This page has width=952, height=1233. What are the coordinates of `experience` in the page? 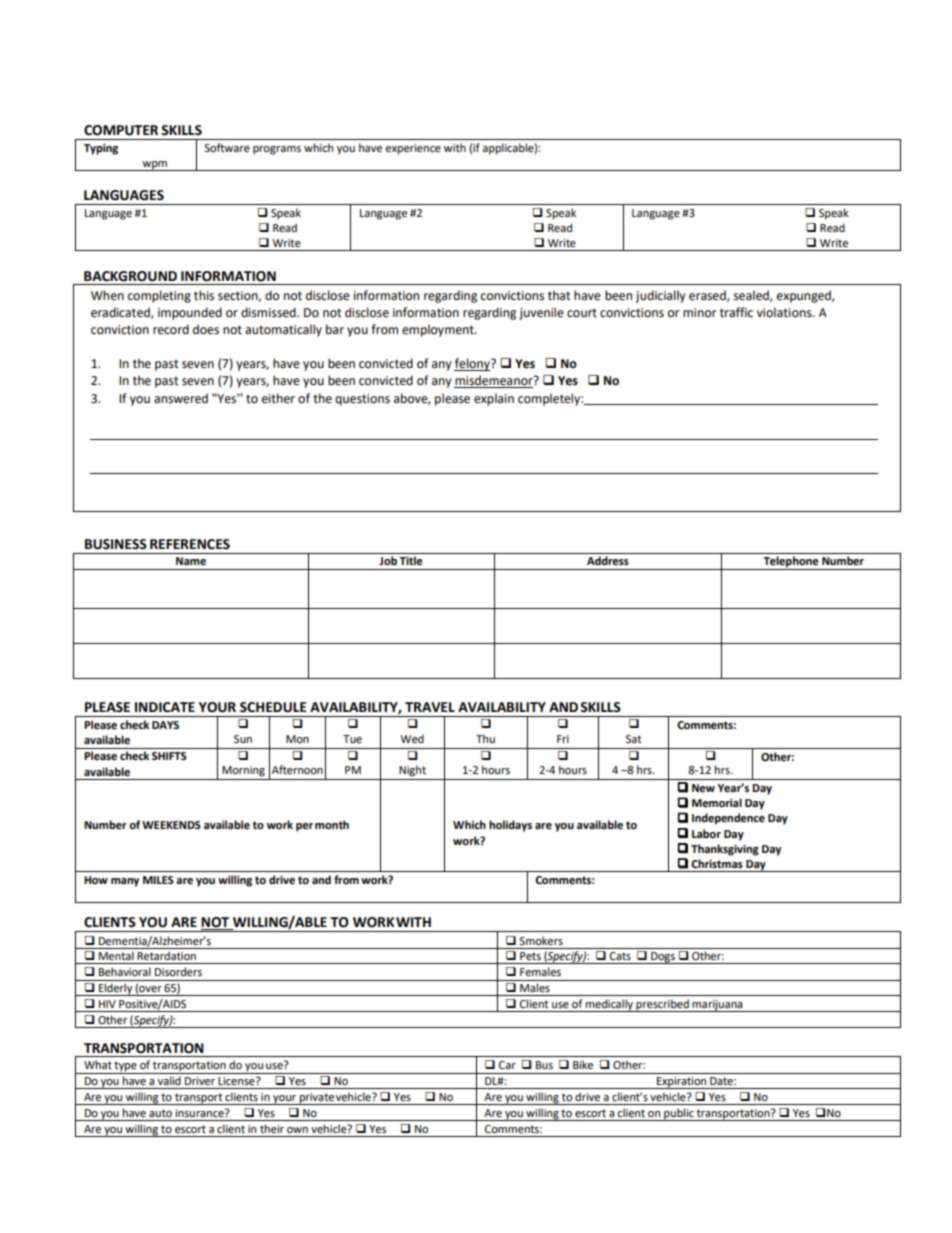 It's located at (413, 149).
